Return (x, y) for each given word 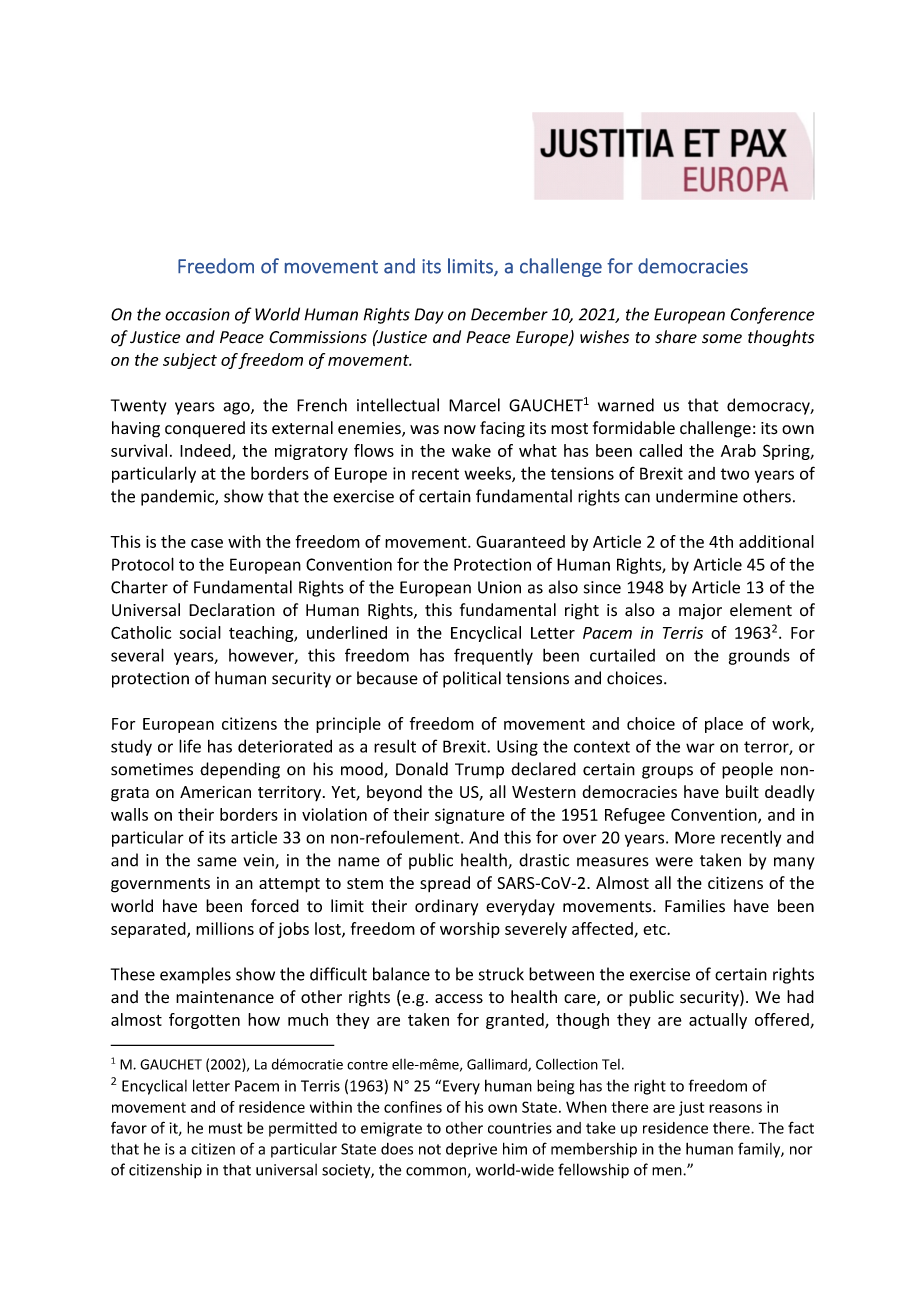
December (509, 314)
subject (190, 361)
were (674, 862)
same (217, 862)
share (676, 337)
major (700, 612)
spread (445, 884)
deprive (471, 1150)
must (225, 1128)
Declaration (232, 610)
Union (499, 587)
